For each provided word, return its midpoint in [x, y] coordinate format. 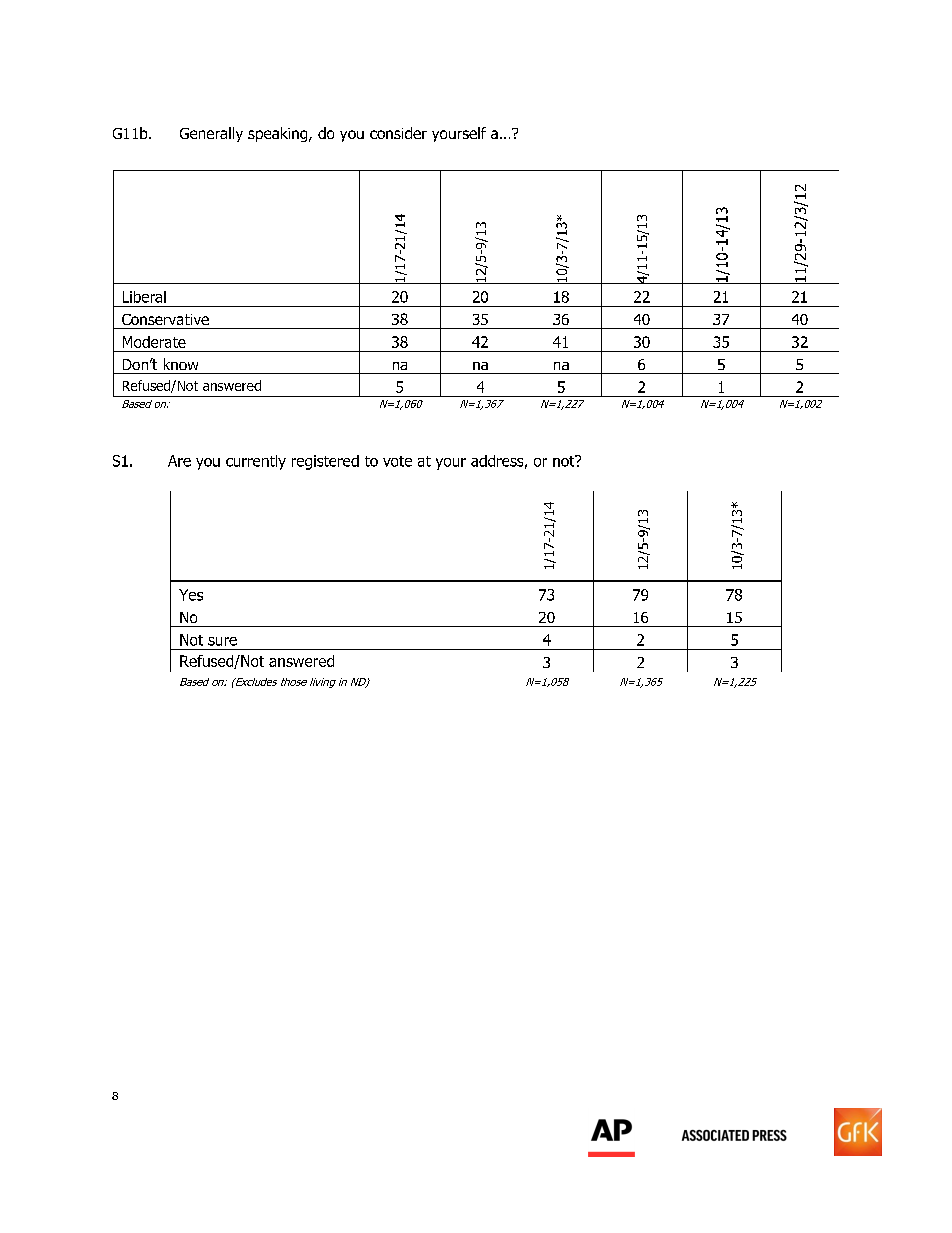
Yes [191, 595]
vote [397, 461]
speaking [279, 134]
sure [222, 641]
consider [398, 133]
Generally [211, 134]
